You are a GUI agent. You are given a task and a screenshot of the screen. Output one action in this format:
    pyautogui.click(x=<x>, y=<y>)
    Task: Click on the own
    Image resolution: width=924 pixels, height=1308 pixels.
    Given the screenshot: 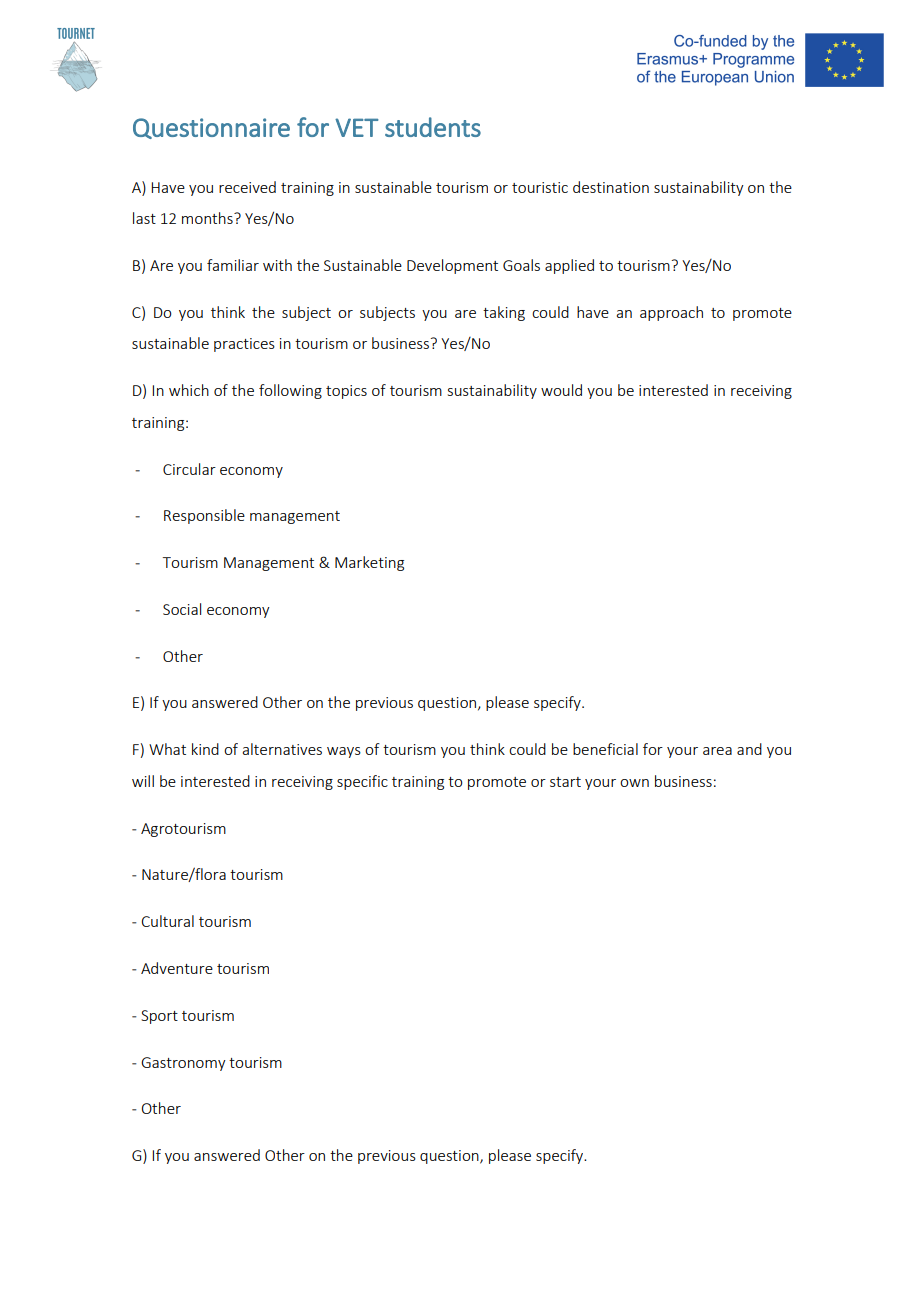 What is the action you would take?
    pyautogui.click(x=634, y=783)
